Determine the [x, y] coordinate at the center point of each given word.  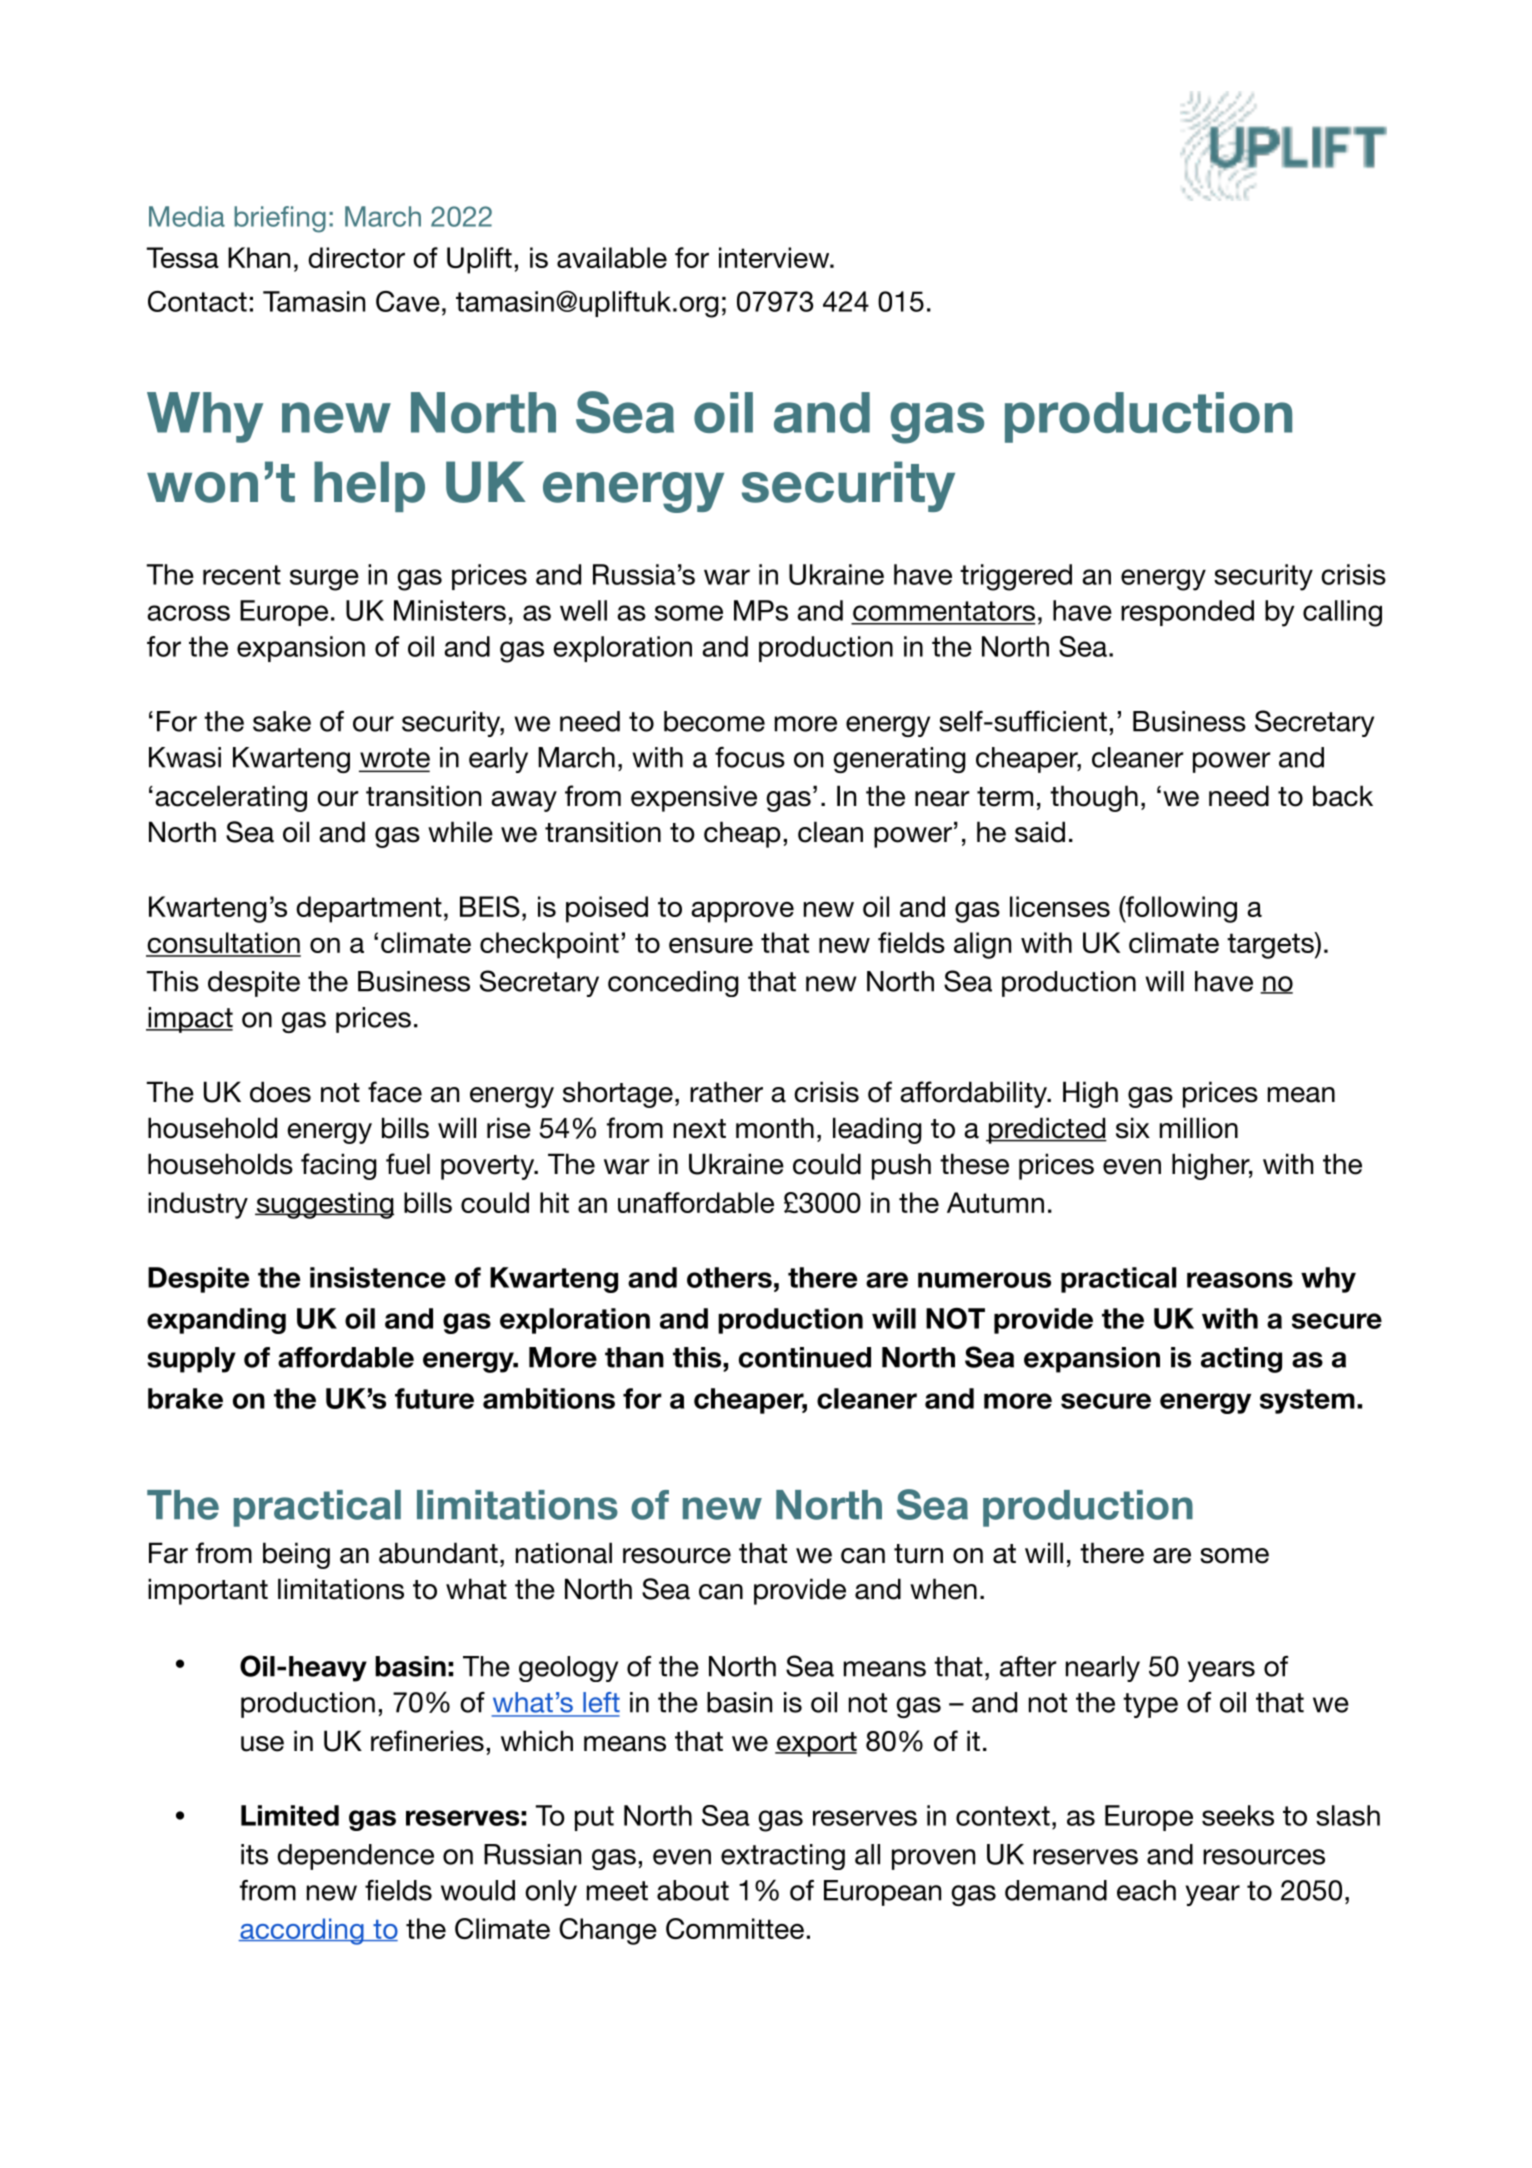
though [1094, 798]
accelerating [231, 798]
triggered [1016, 577]
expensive [694, 798]
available [612, 257]
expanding [216, 1321]
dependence [355, 1857]
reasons [1240, 1280]
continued [805, 1357]
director [356, 257]
